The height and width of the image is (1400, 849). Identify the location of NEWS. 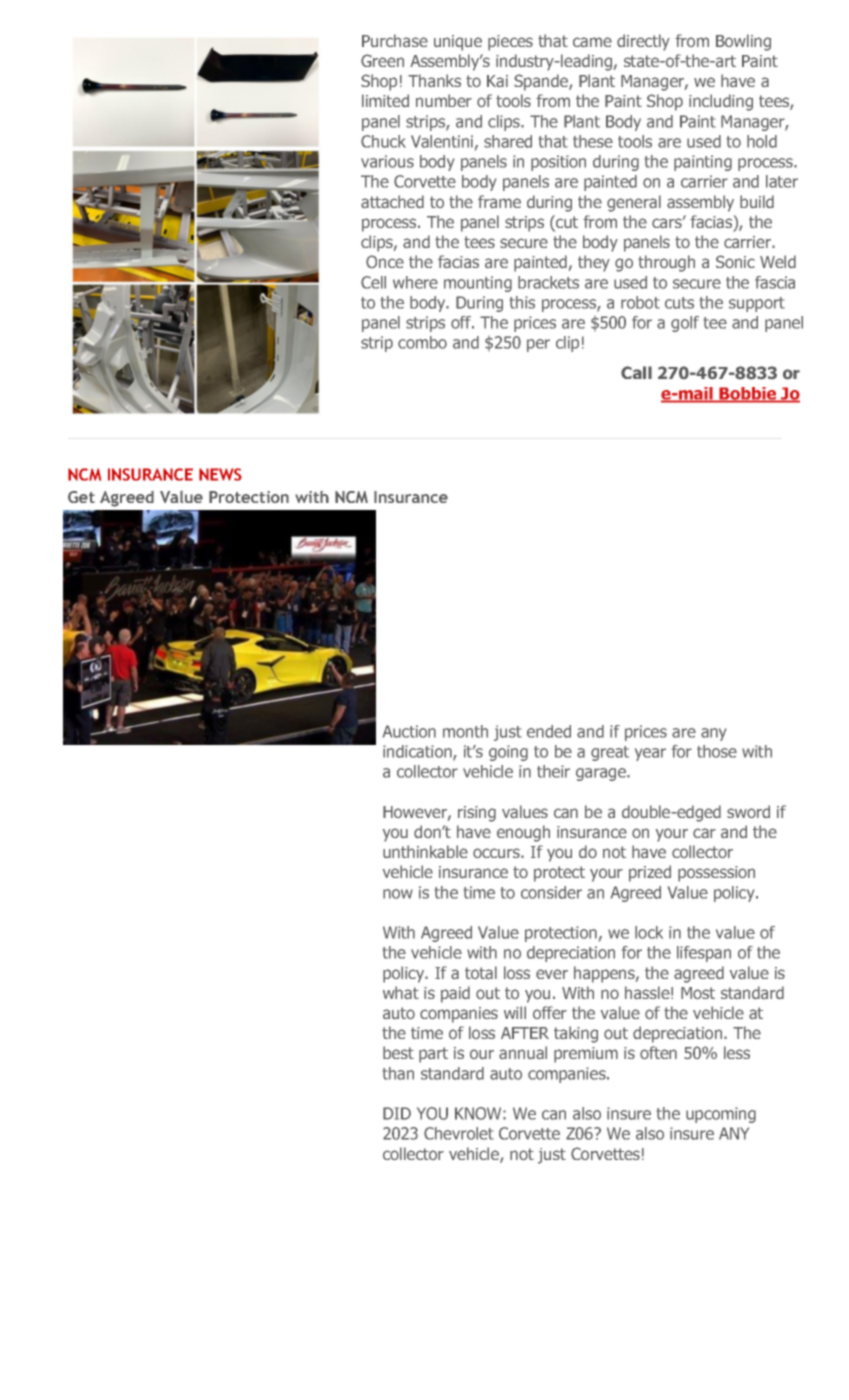
(220, 474).
